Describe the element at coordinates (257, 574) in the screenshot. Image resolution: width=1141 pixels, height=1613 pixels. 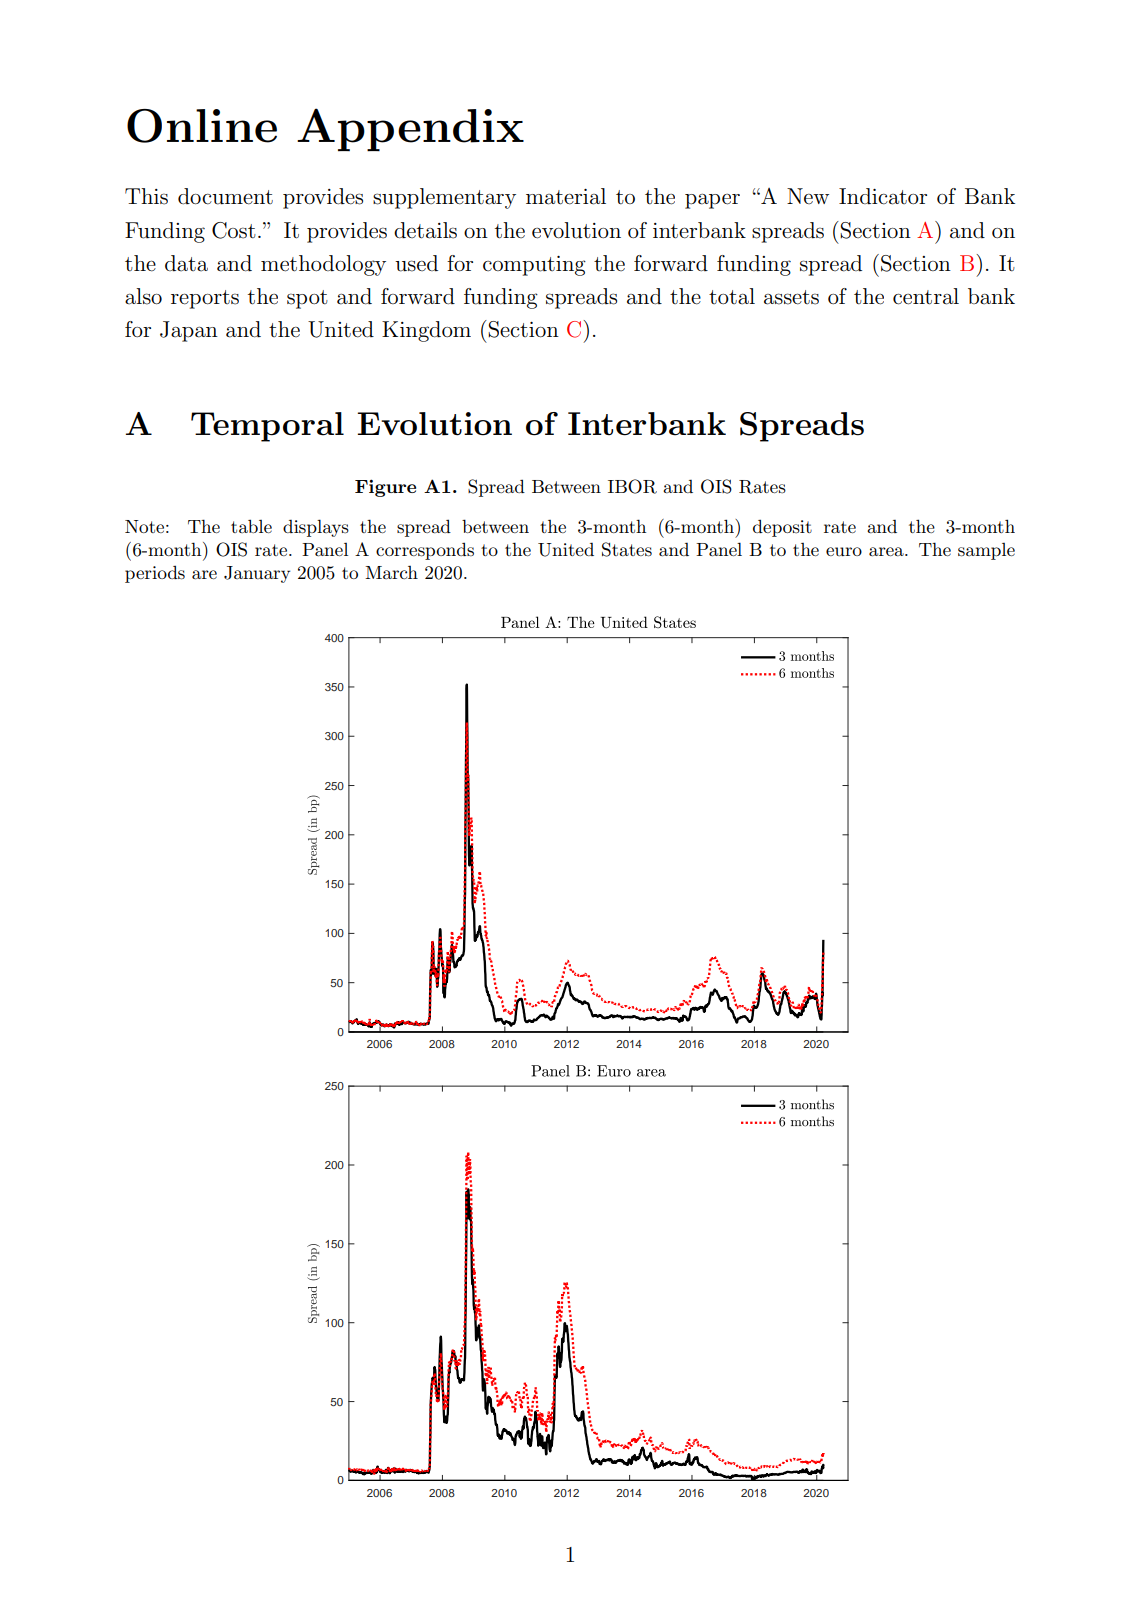
I see `January` at that location.
